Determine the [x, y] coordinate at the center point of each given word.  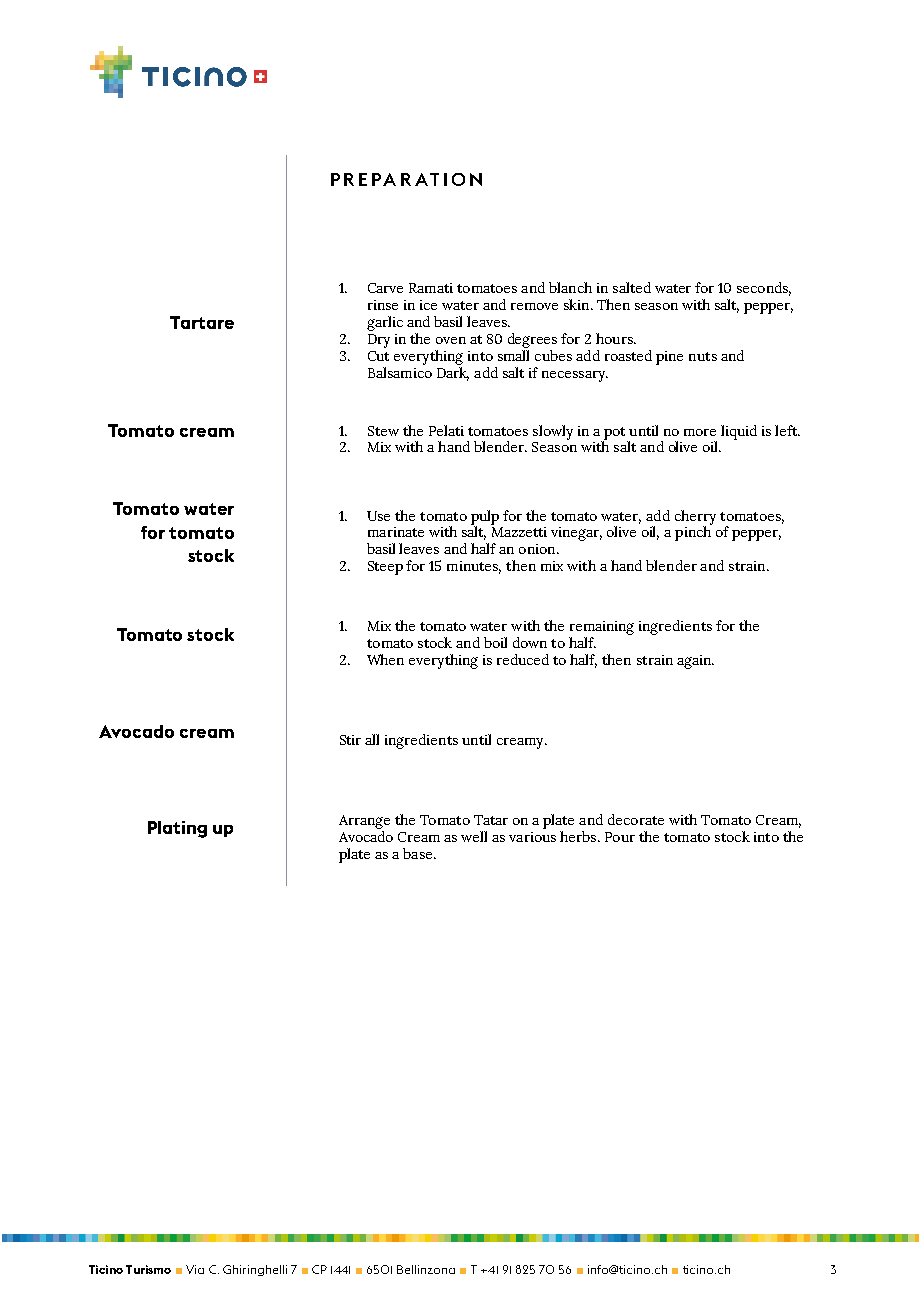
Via [195, 1269]
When [385, 659]
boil [495, 642]
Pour [620, 837]
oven [451, 340]
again [695, 662]
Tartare [202, 322]
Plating [177, 829]
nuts [703, 356]
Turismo [148, 1269]
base [419, 853]
